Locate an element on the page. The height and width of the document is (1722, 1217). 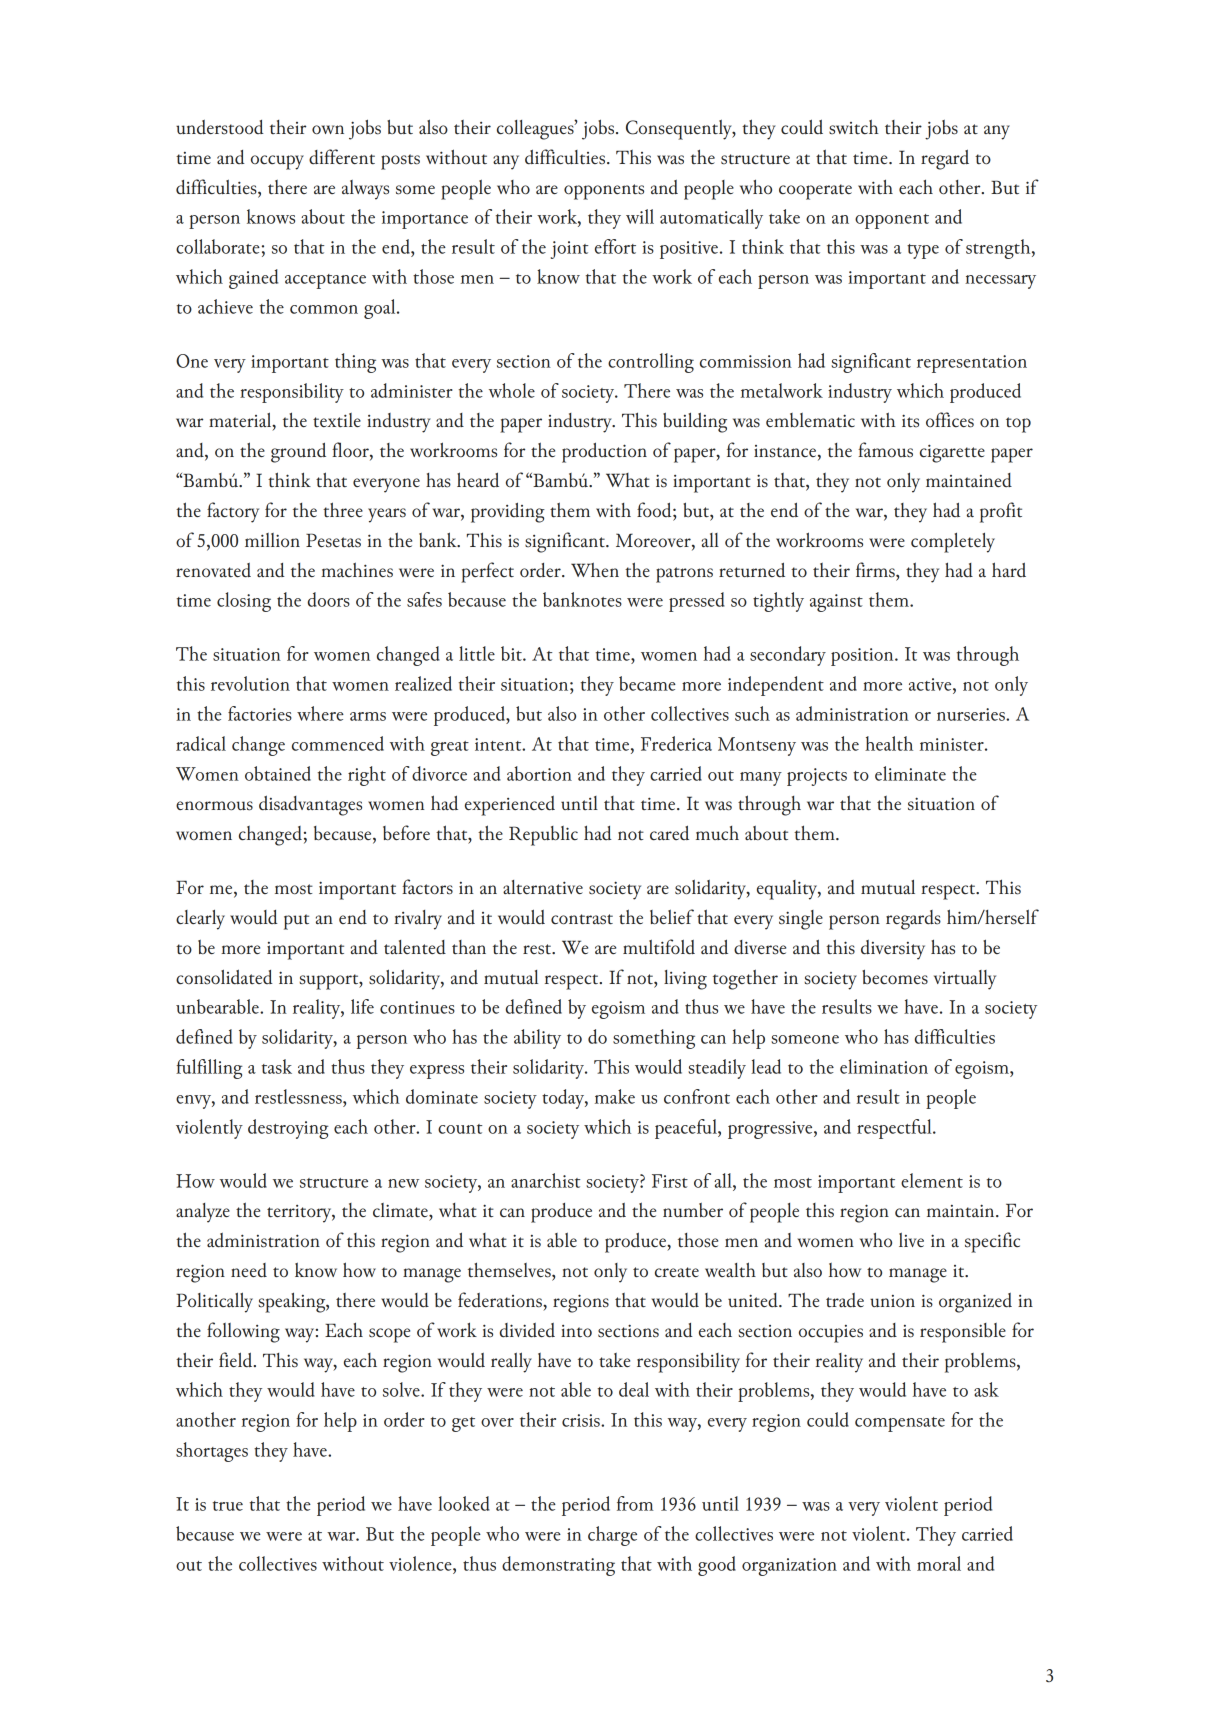
switch is located at coordinates (854, 127).
